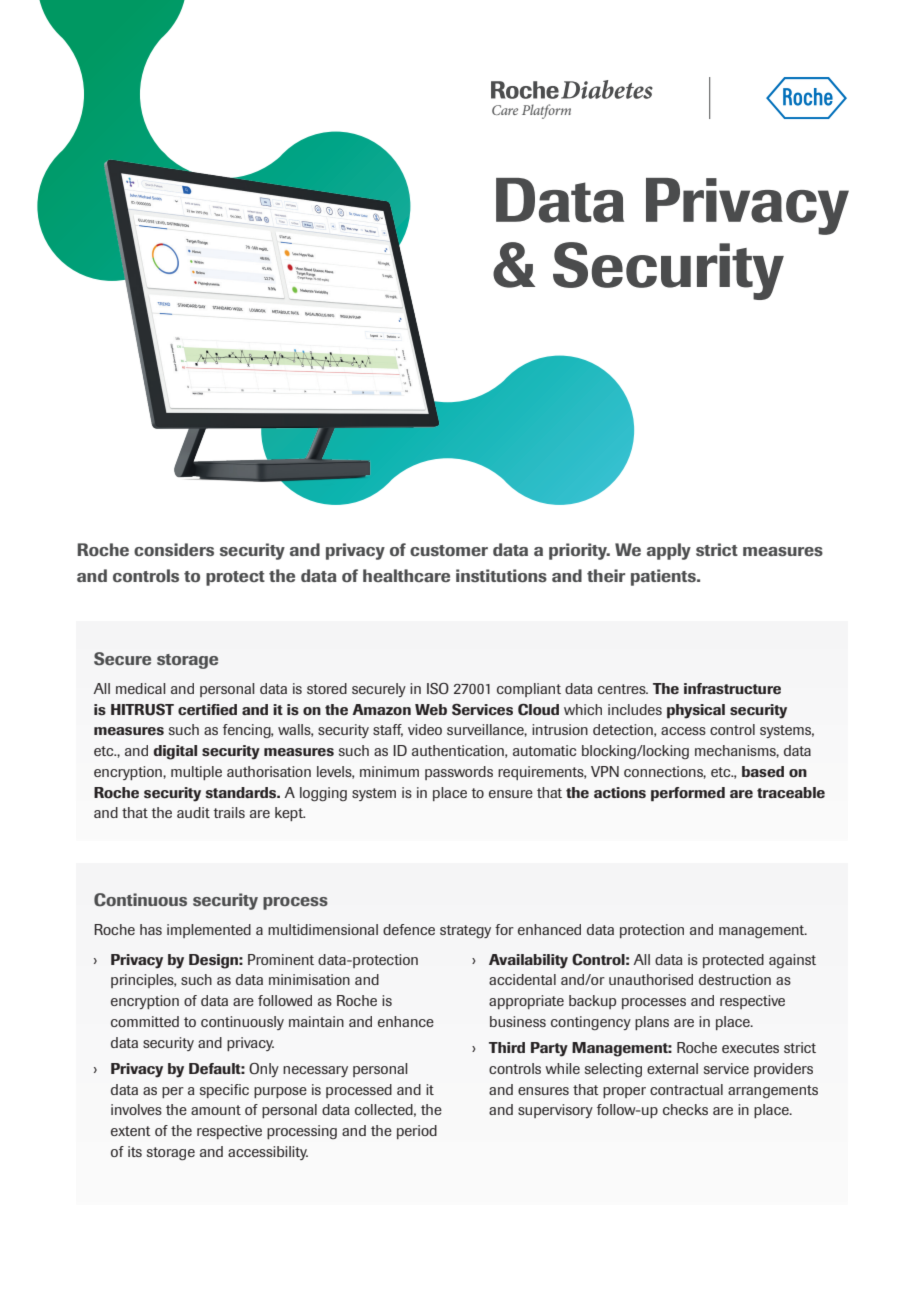  What do you see at coordinates (546, 111) in the screenshot?
I see `Platform` at bounding box center [546, 111].
